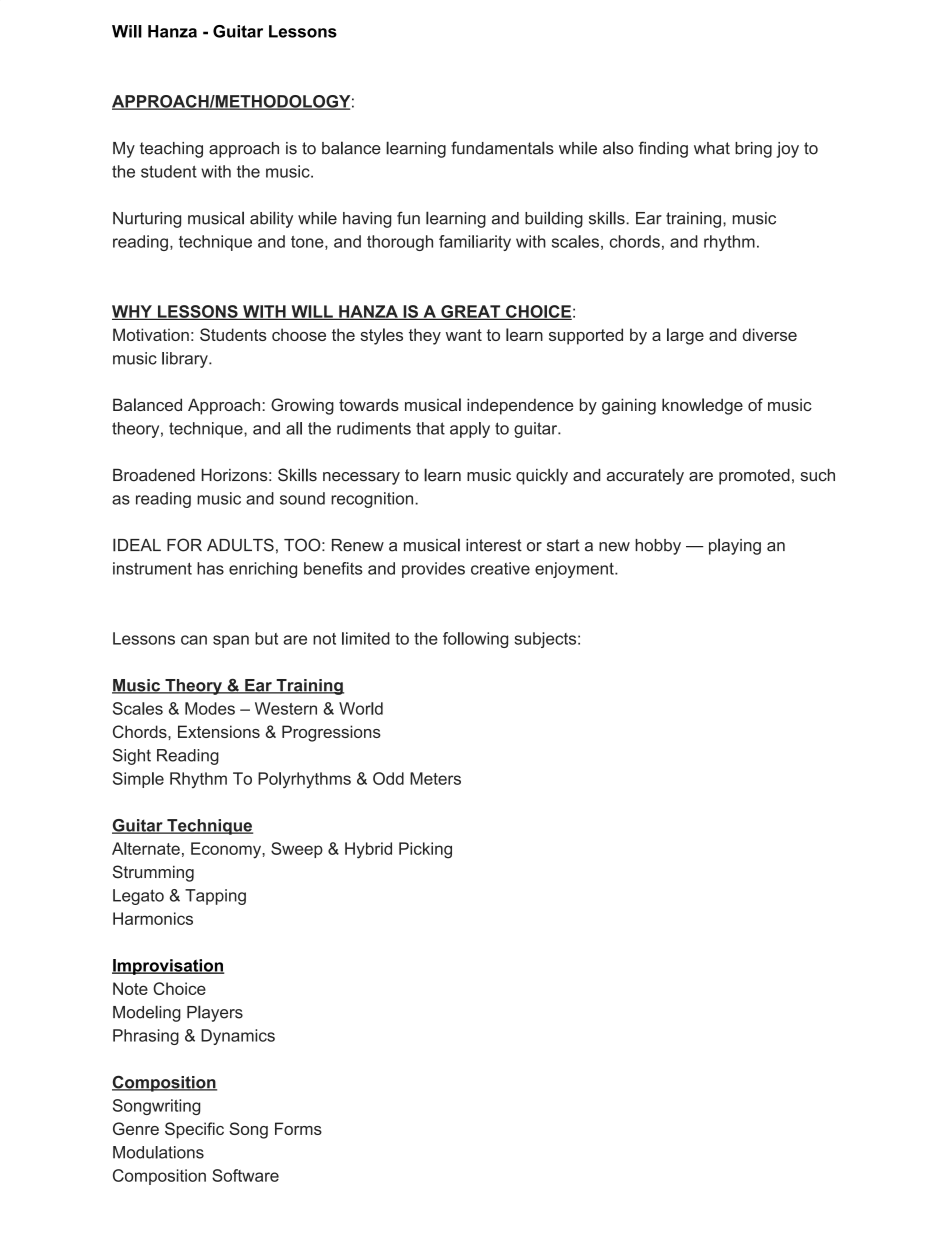  Describe the element at coordinates (146, 848) in the screenshot. I see `Alternate` at that location.
